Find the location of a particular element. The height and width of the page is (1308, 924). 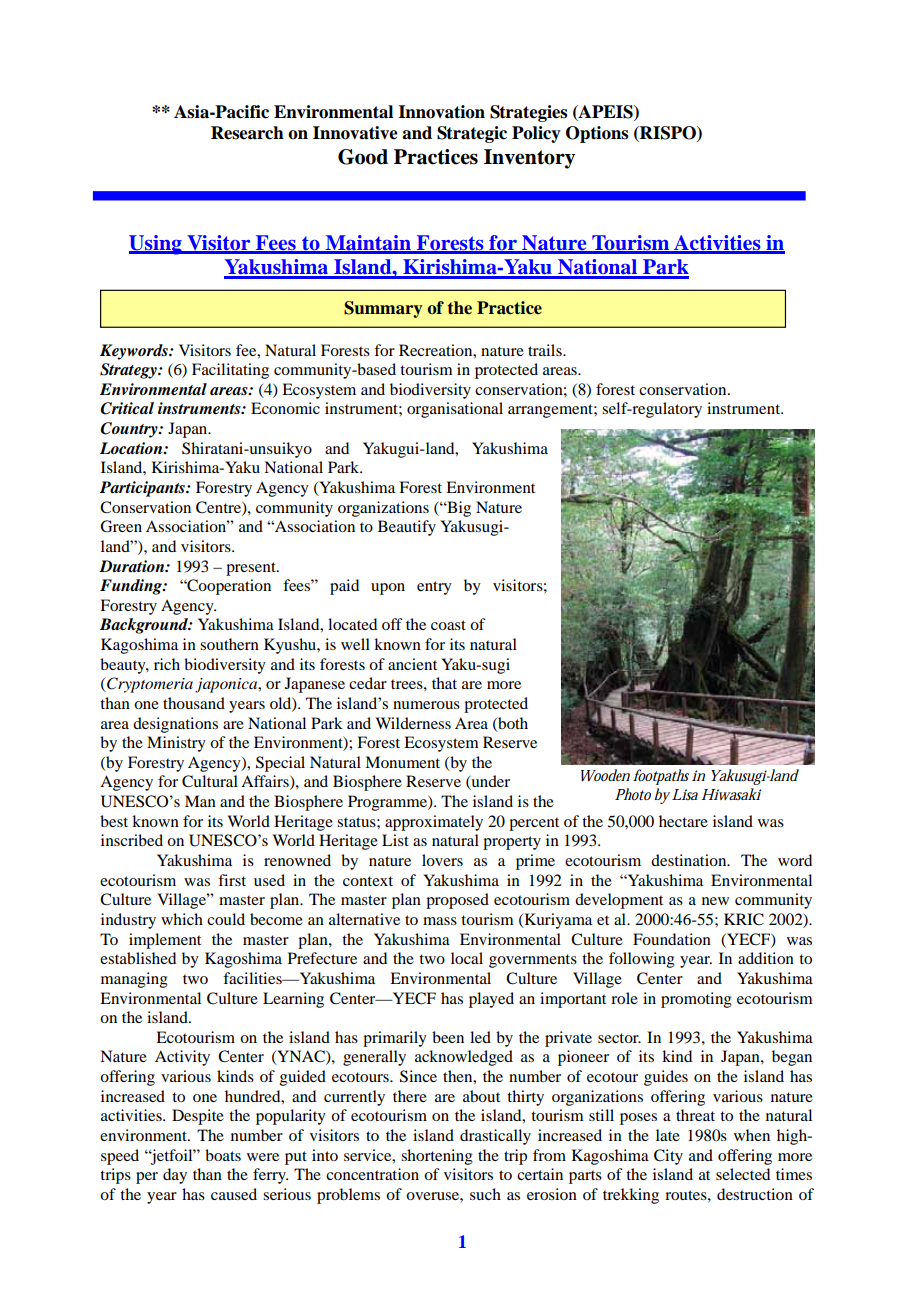

selected is located at coordinates (743, 1174).
